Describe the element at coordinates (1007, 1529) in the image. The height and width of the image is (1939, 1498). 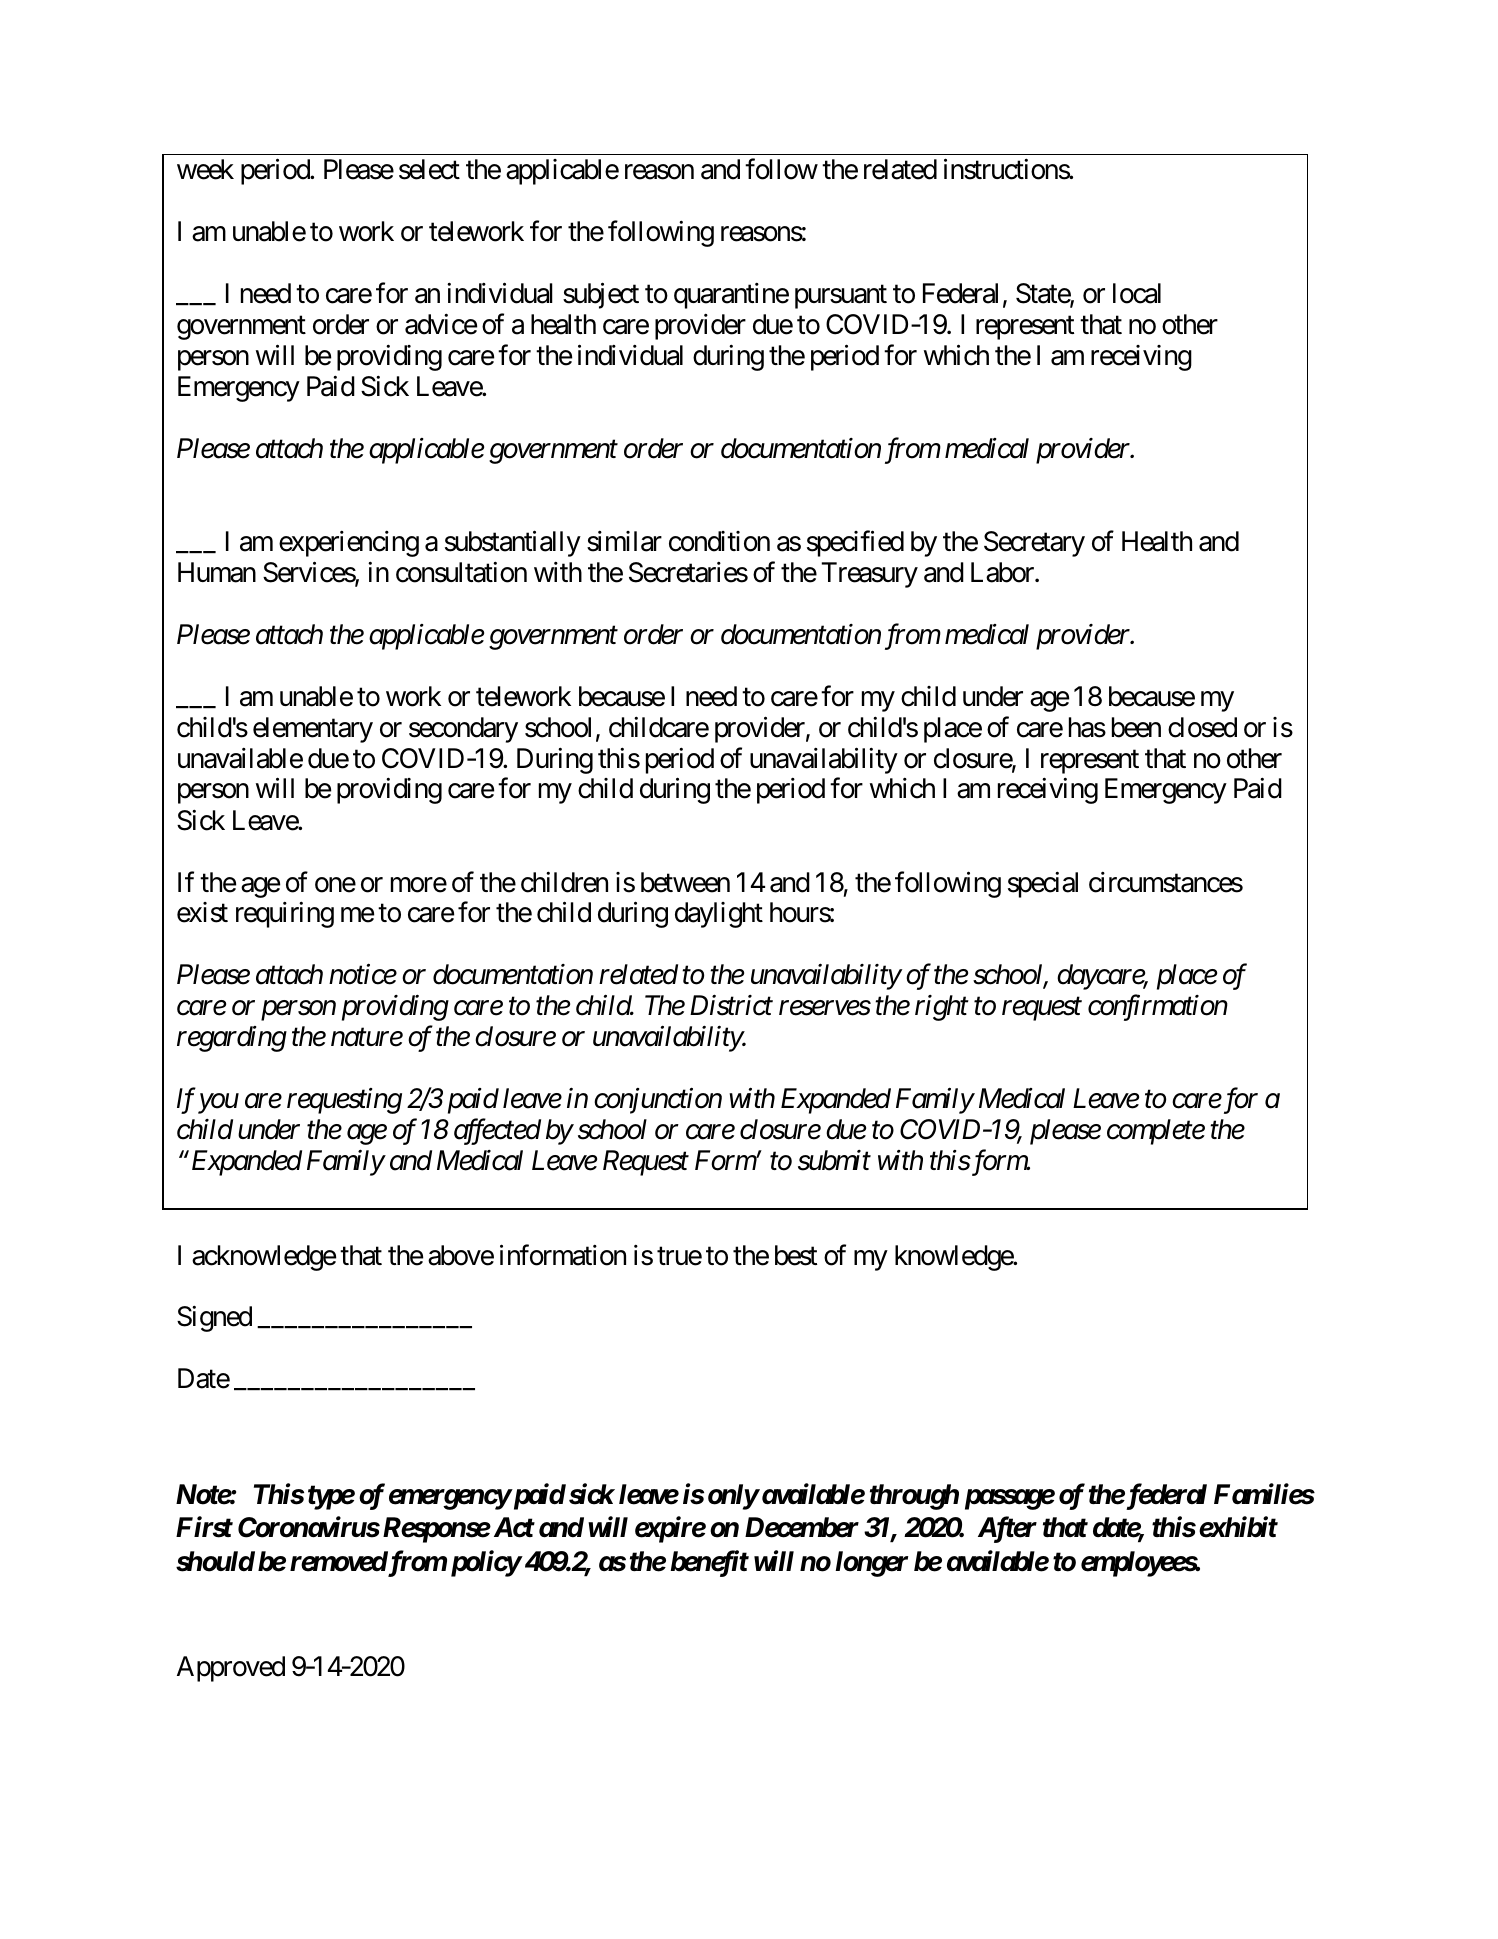
I see `After` at that location.
